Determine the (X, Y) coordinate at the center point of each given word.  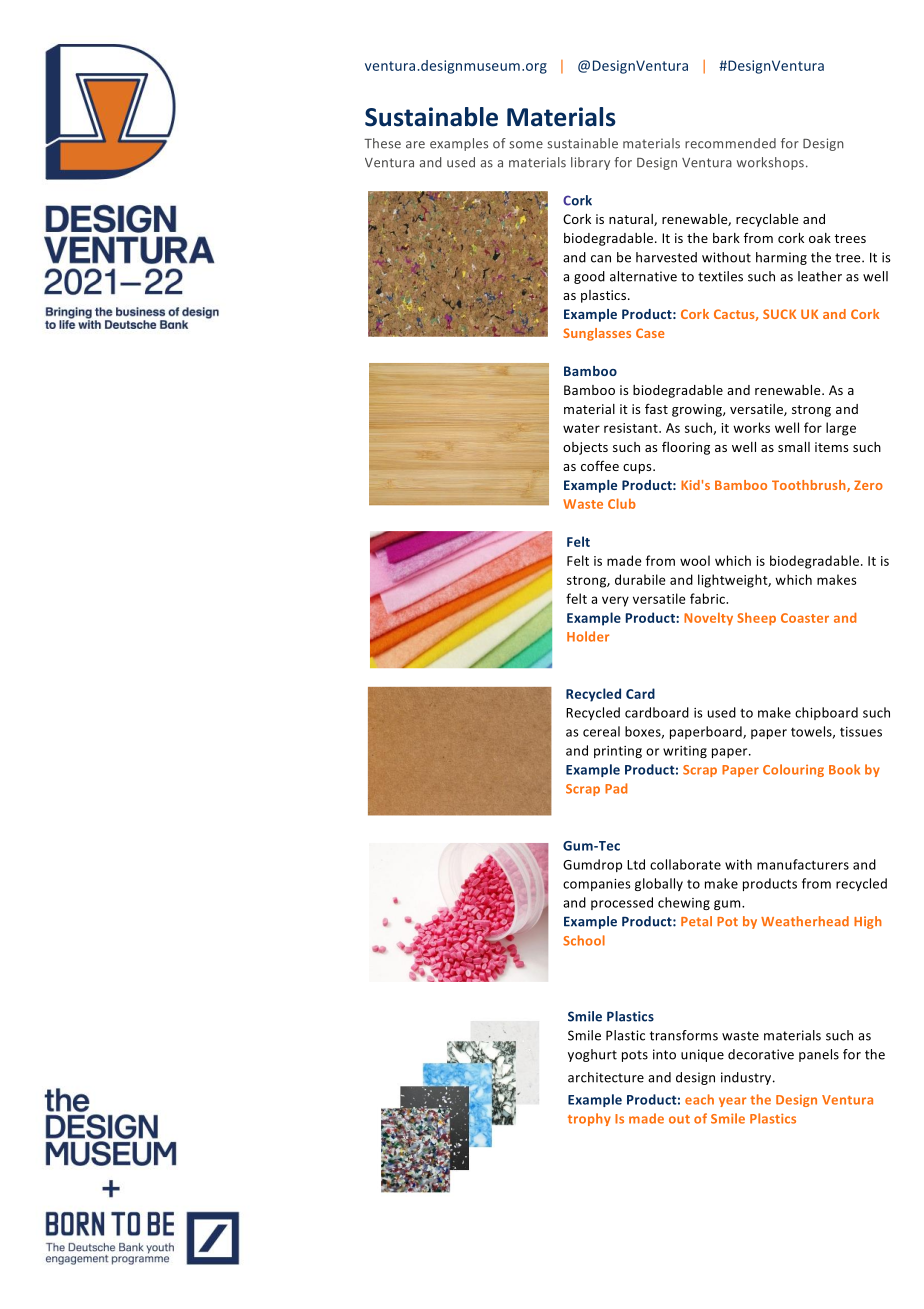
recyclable (767, 220)
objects (585, 448)
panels (819, 1055)
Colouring (793, 770)
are (415, 145)
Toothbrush (810, 486)
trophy (589, 1119)
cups (638, 469)
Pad (616, 788)
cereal (601, 731)
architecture (606, 1077)
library (590, 163)
